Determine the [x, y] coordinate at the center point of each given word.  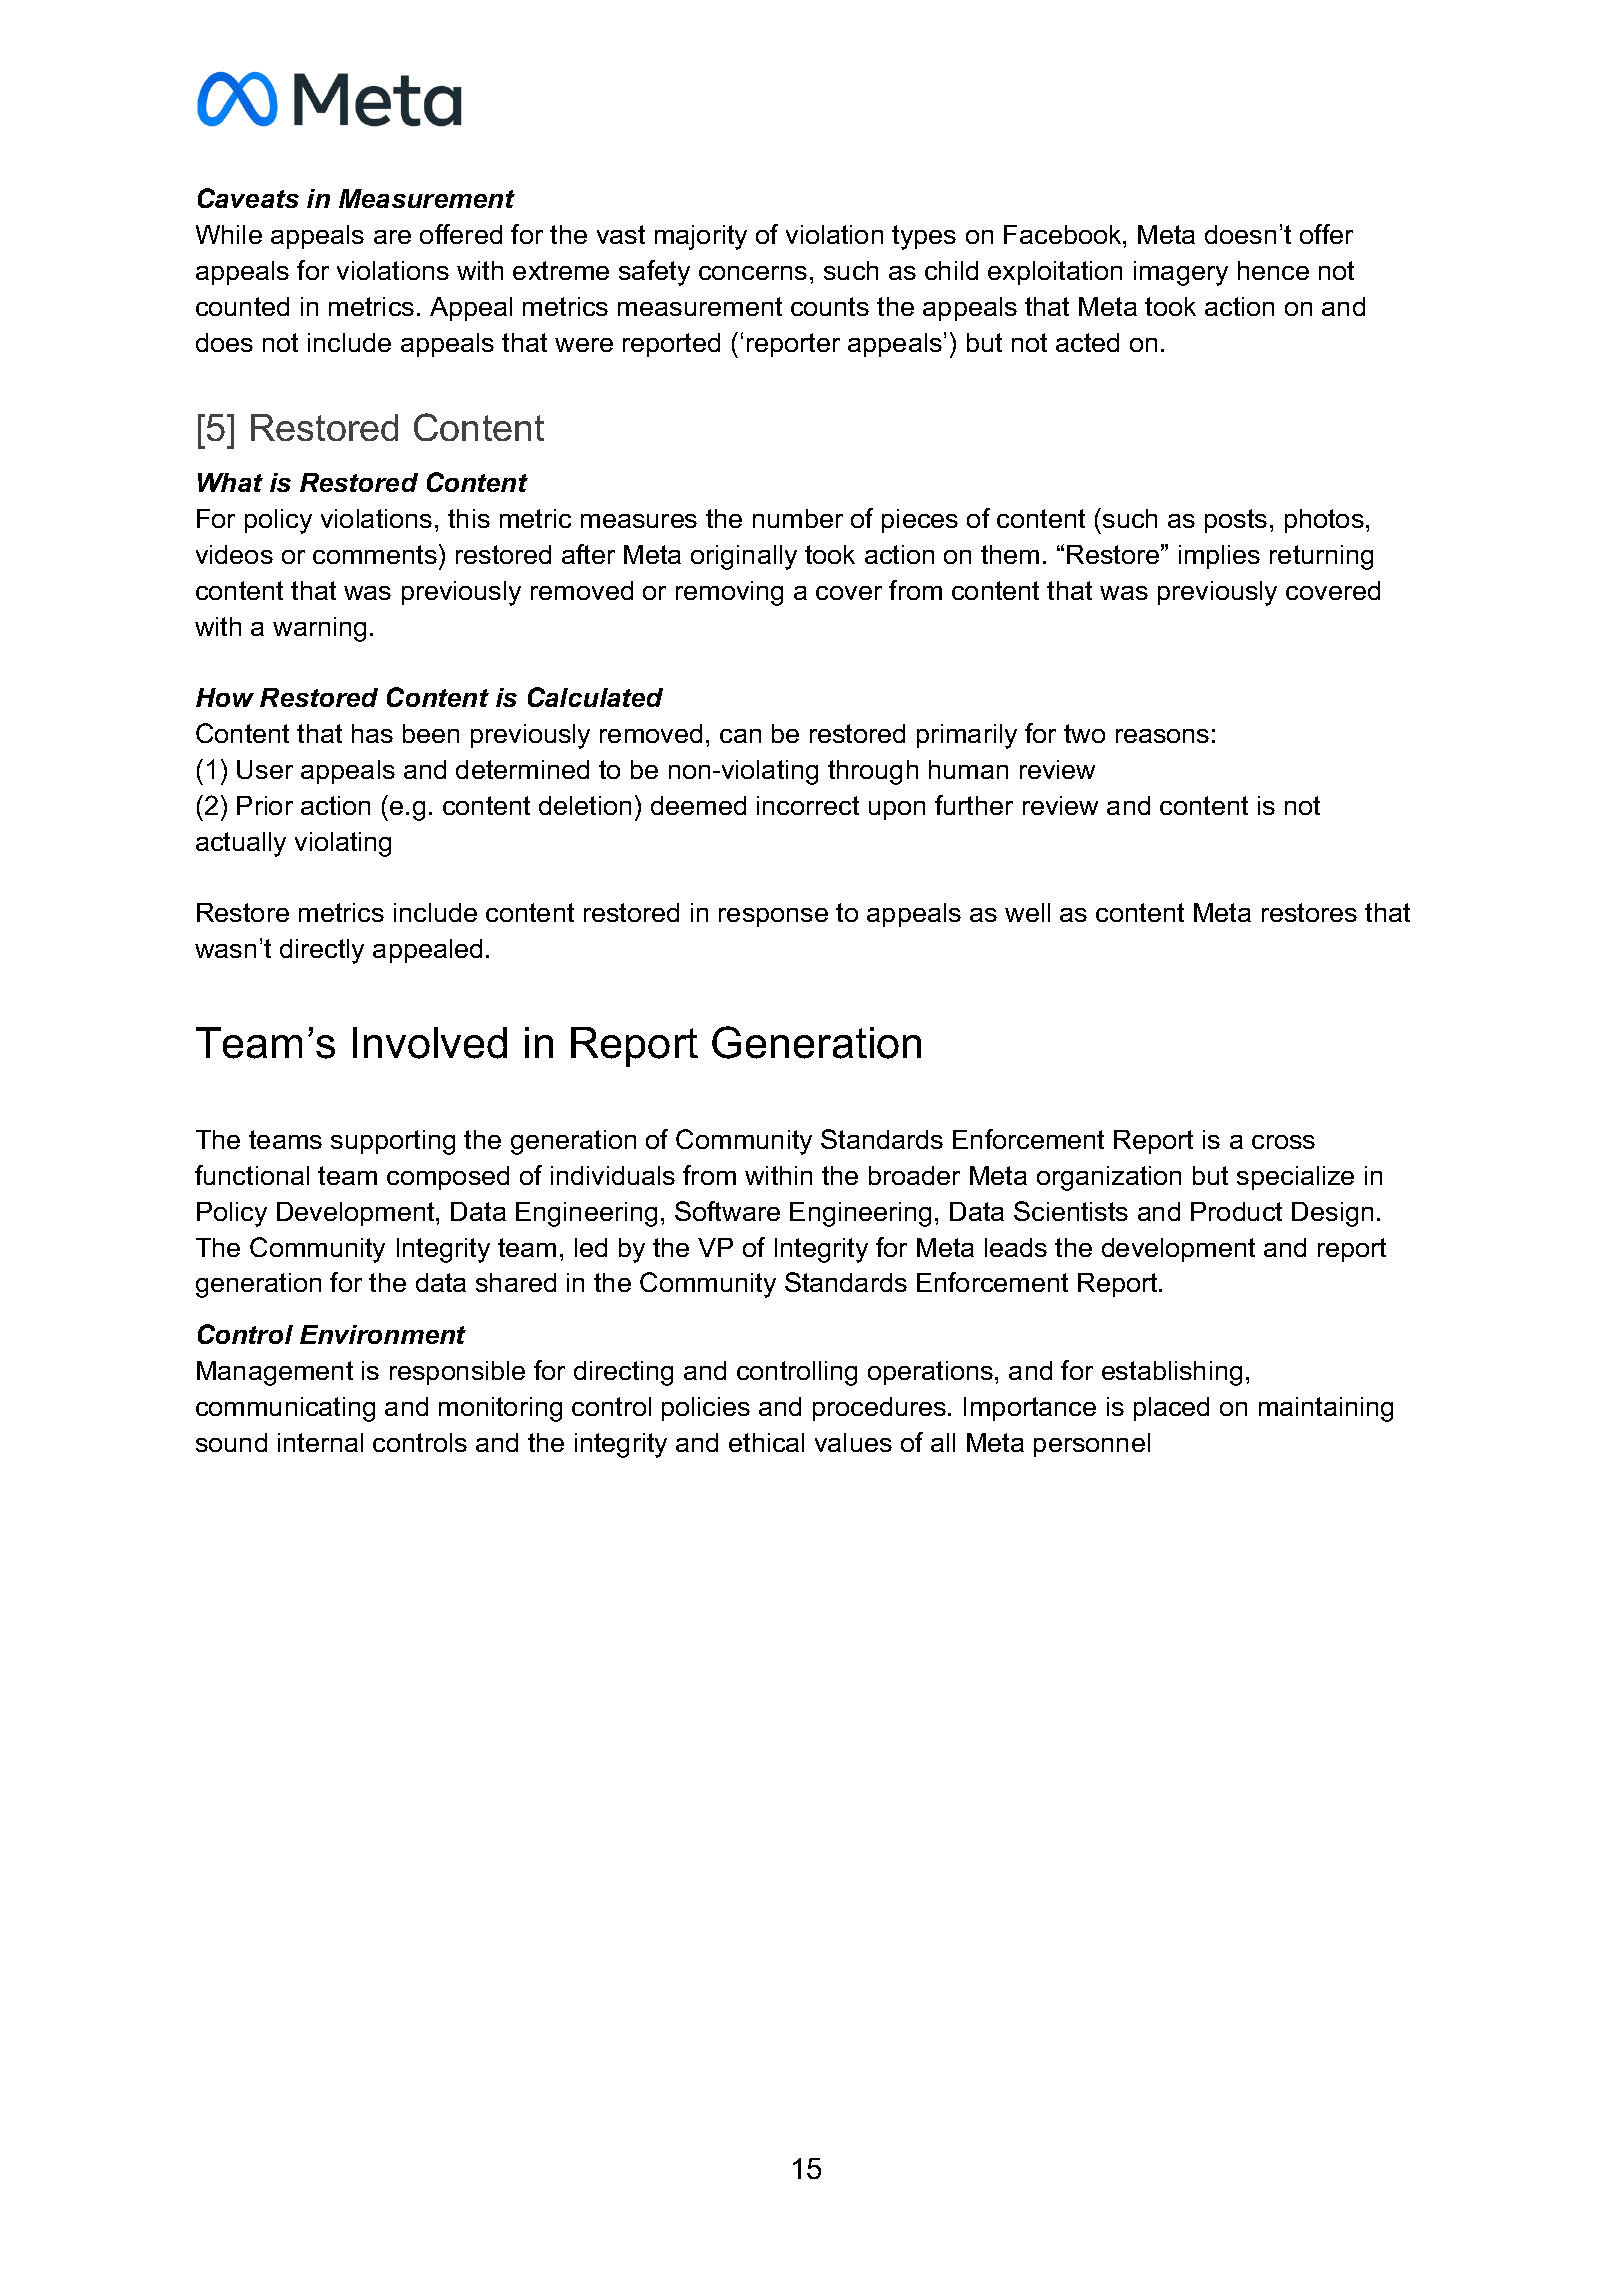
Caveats [248, 198]
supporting [393, 1142]
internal [320, 1442]
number [798, 518]
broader [914, 1175]
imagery [1181, 273]
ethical [766, 1442]
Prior [265, 805]
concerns [753, 273]
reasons [1162, 736]
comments [375, 554]
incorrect [808, 805]
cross [1283, 1142]
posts [1236, 521]
